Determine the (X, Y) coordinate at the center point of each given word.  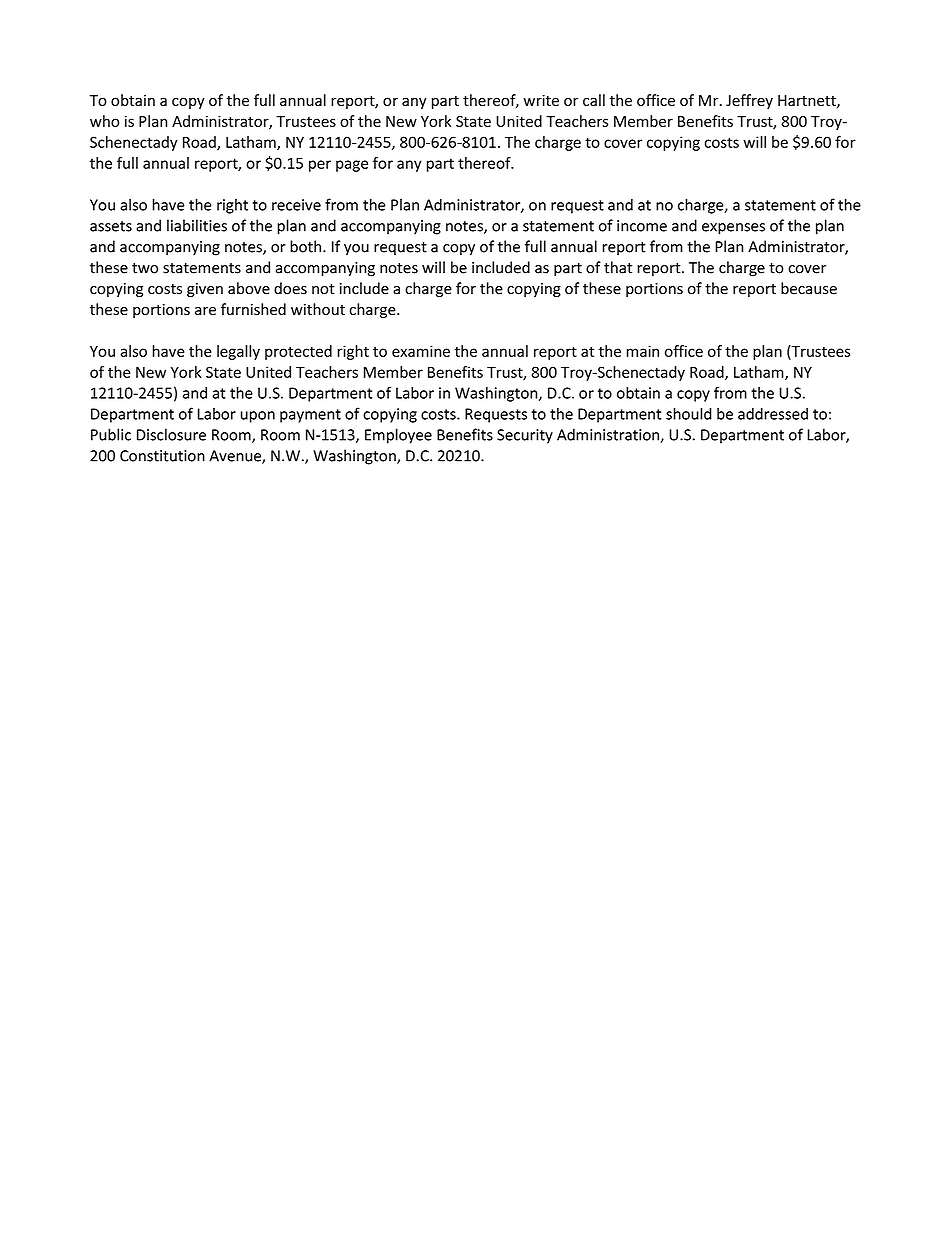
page (352, 166)
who (104, 121)
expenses (733, 229)
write (541, 100)
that (618, 267)
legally (238, 352)
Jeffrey (749, 101)
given (205, 290)
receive (296, 205)
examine (421, 351)
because (809, 288)
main (642, 351)
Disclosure (171, 434)
